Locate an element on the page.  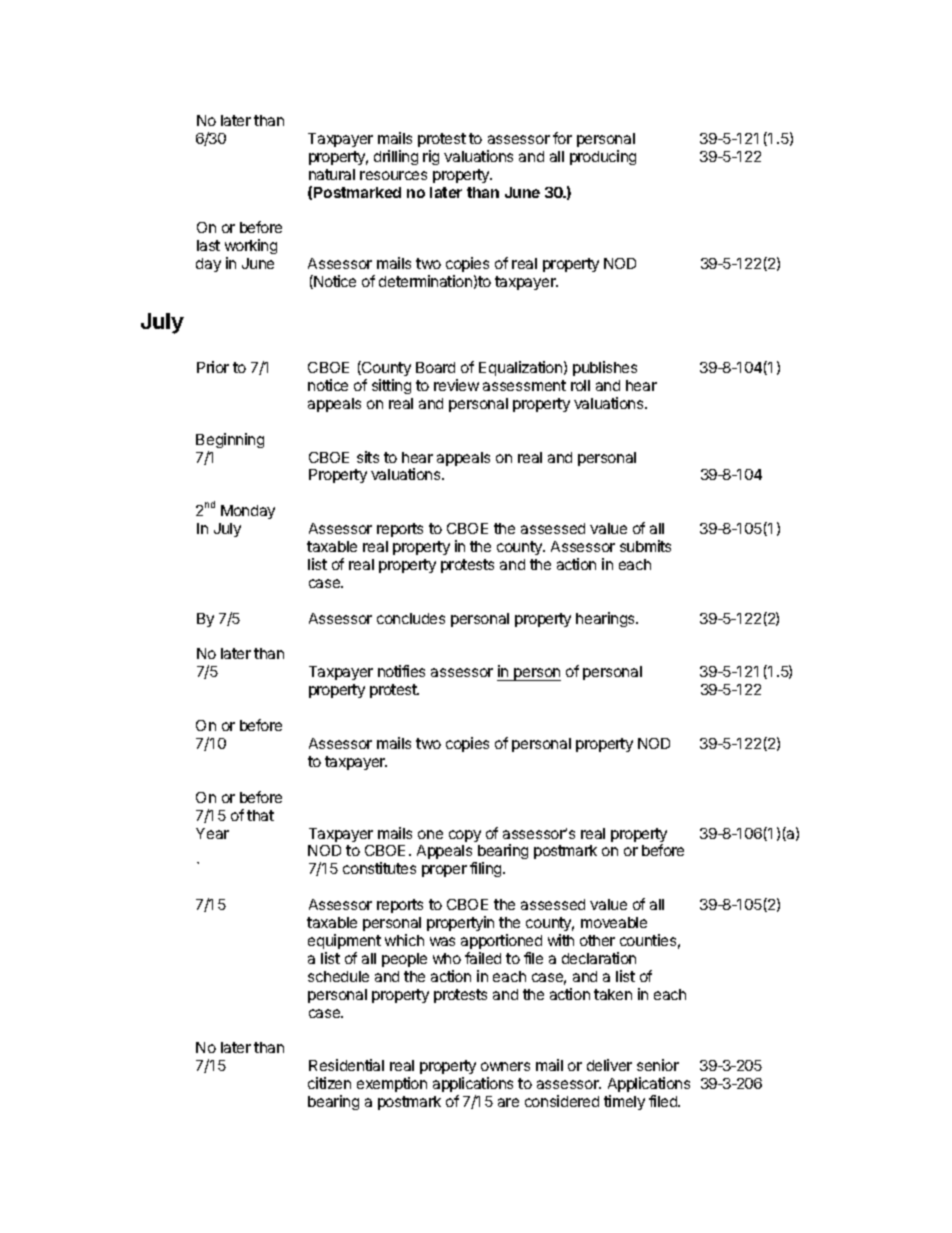
citizen is located at coordinates (329, 1083).
